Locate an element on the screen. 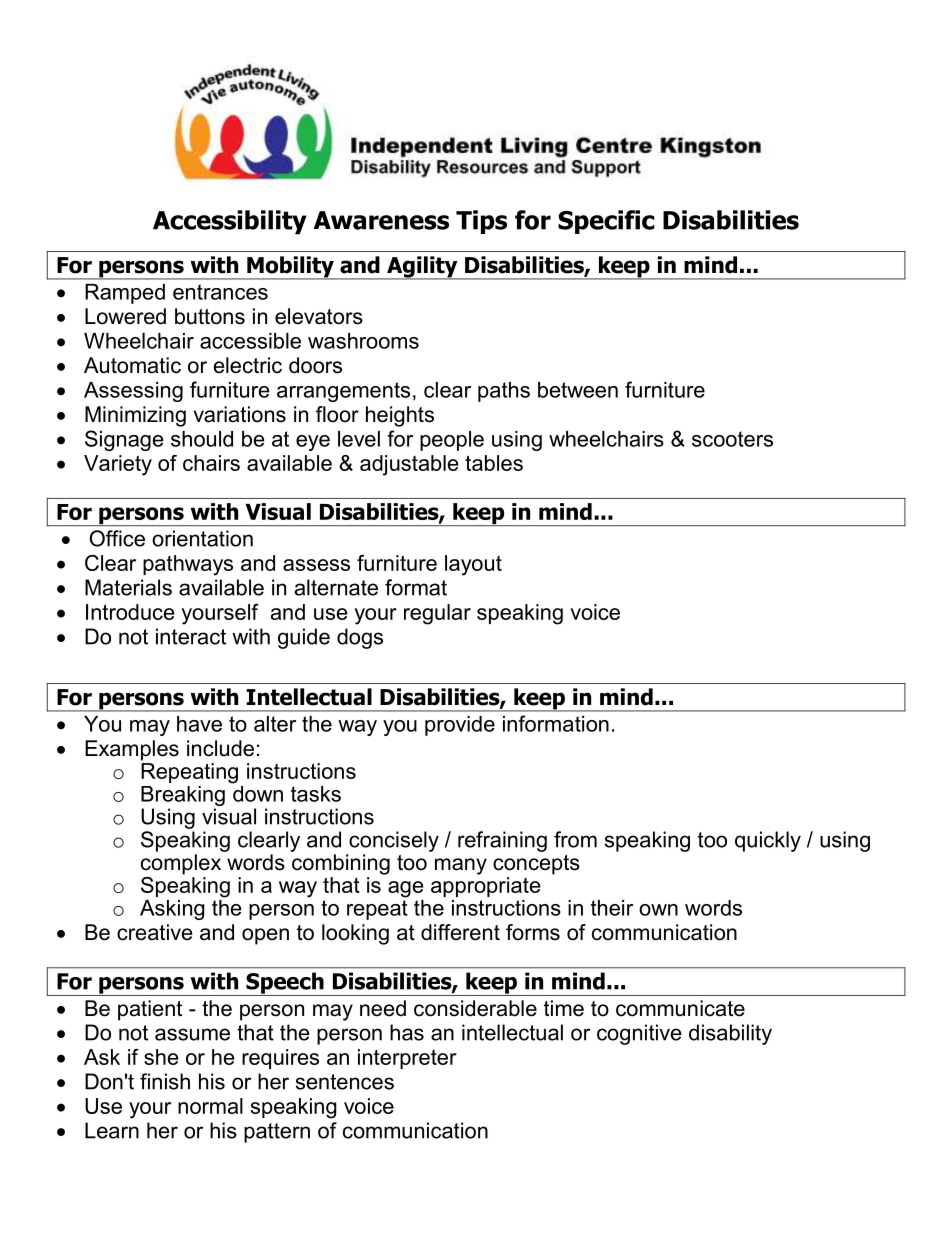  between is located at coordinates (578, 390).
